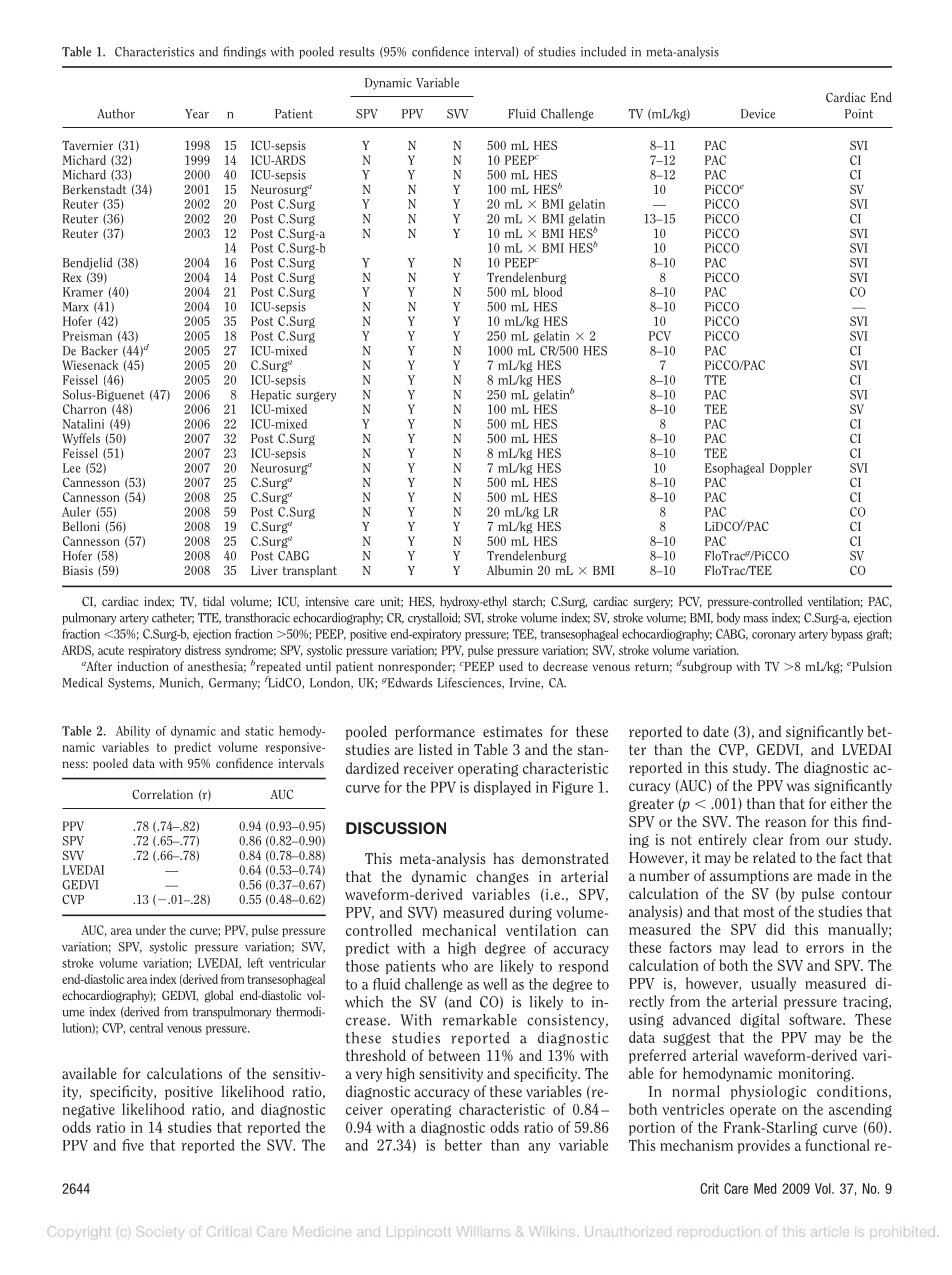 The image size is (952, 1275). I want to click on Year, so click(197, 114).
